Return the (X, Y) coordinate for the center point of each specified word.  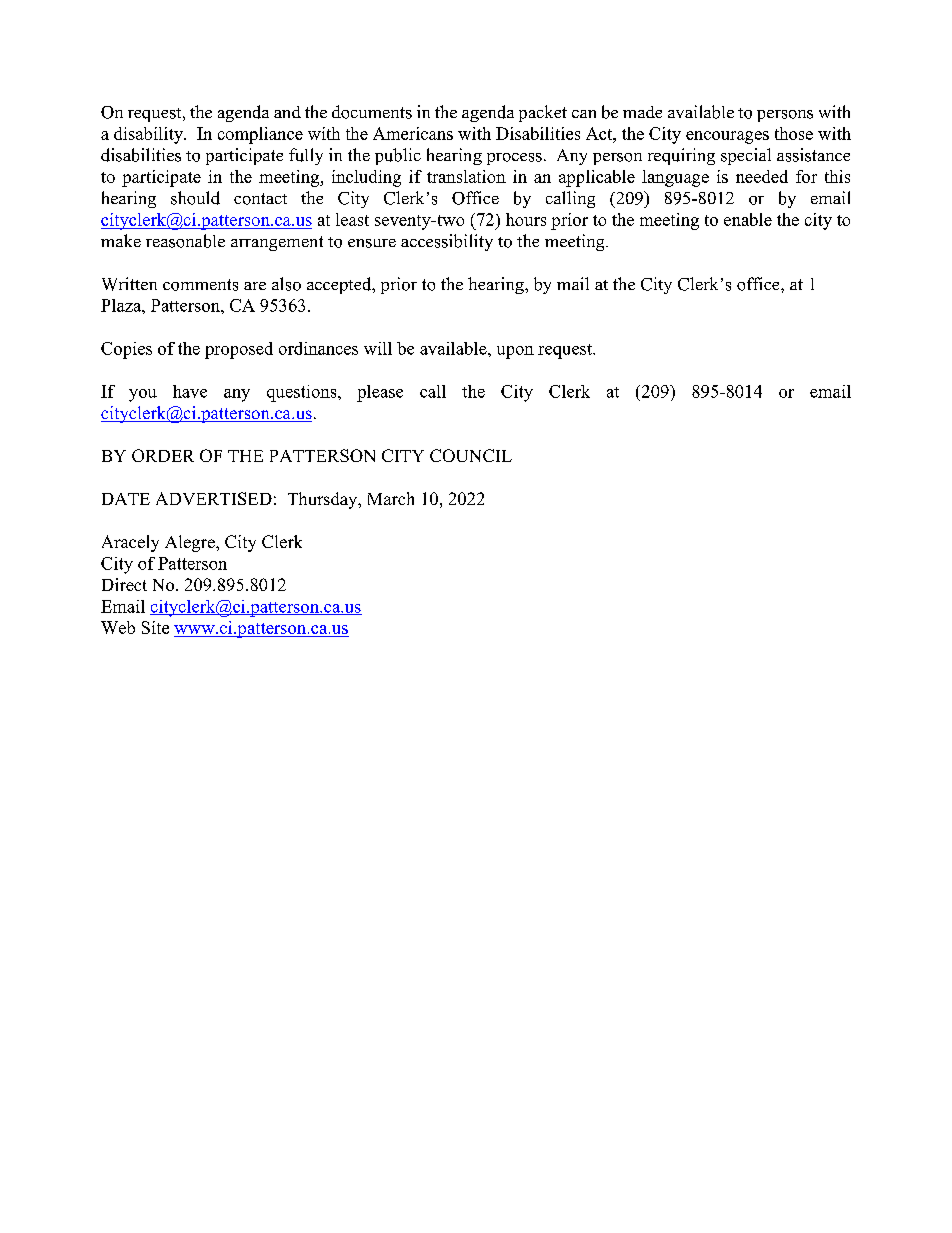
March (391, 498)
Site (155, 627)
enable (748, 219)
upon (515, 352)
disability (149, 135)
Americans (413, 133)
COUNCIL (471, 455)
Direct (124, 584)
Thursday (324, 500)
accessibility (447, 242)
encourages (727, 137)
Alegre (191, 543)
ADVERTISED (214, 498)
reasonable (185, 241)
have (190, 391)
